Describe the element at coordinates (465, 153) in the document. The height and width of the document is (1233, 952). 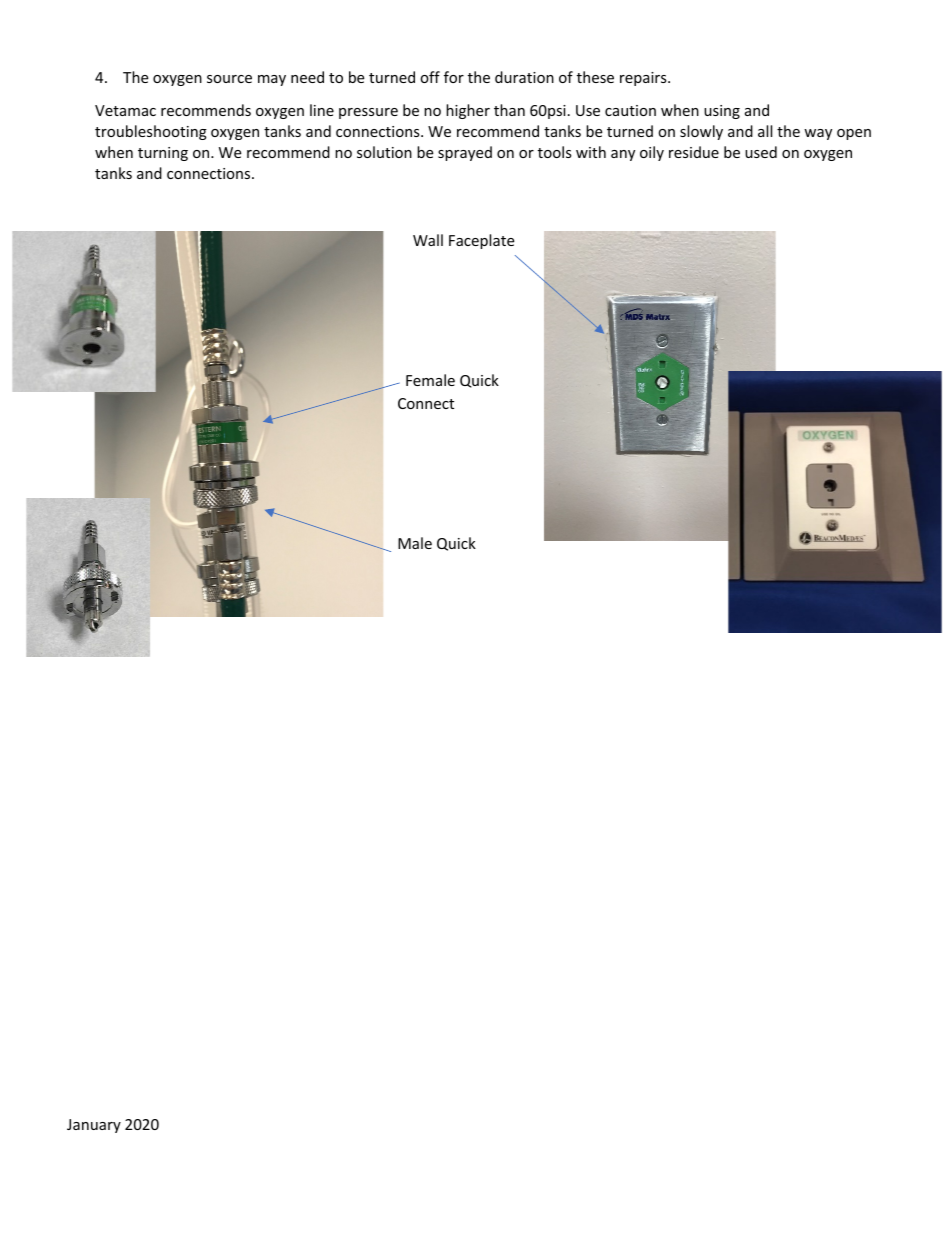
I see `sprayed` at that location.
